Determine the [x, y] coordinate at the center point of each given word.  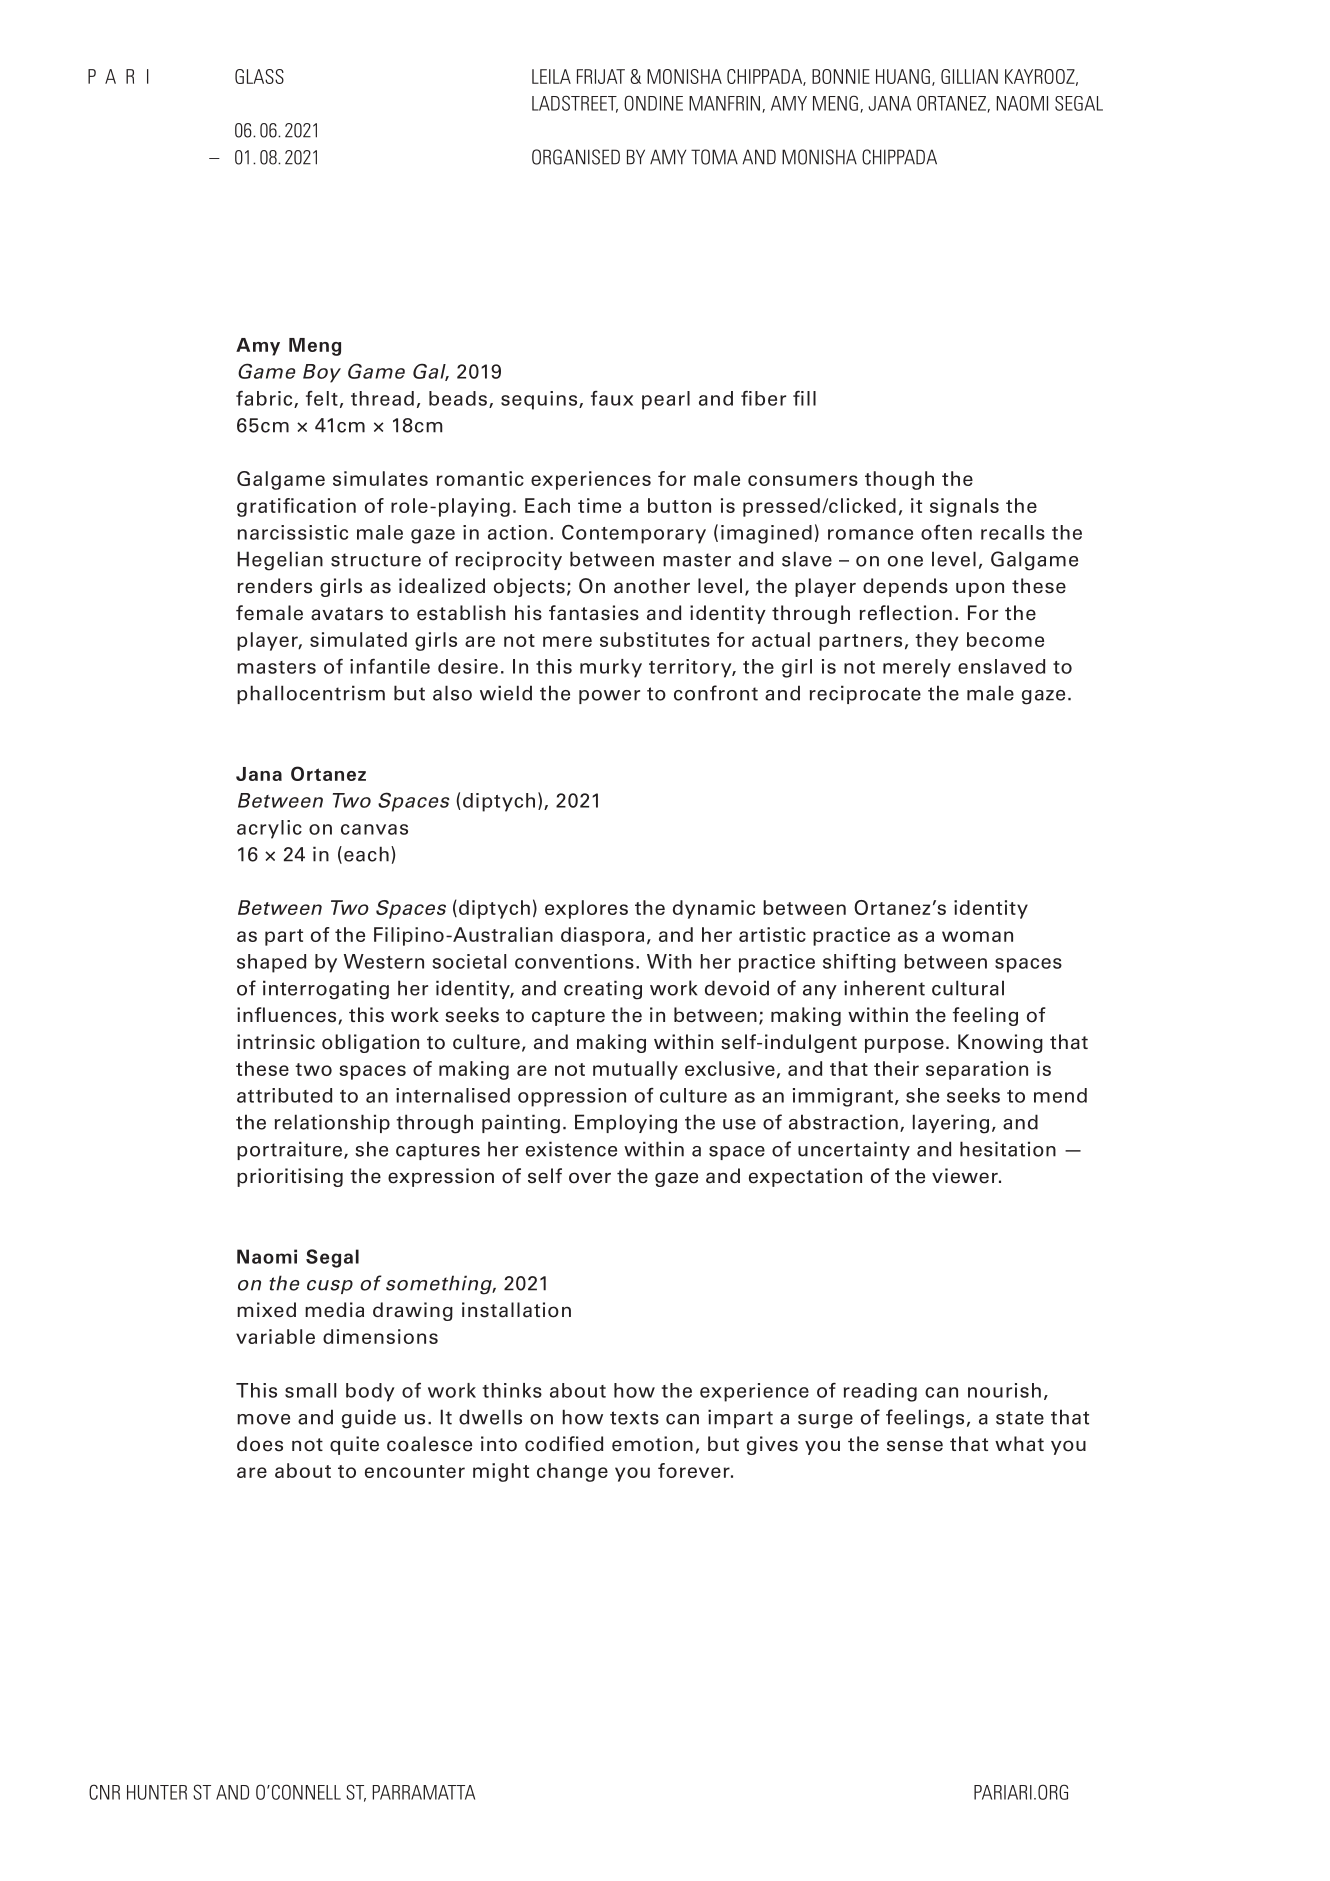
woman [977, 936]
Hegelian [280, 561]
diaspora [602, 936]
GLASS [259, 76]
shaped [271, 963]
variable [275, 1336]
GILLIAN [969, 76]
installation [516, 1310]
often [946, 532]
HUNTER [157, 1792]
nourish [1004, 1390]
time [599, 505]
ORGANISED [576, 157]
